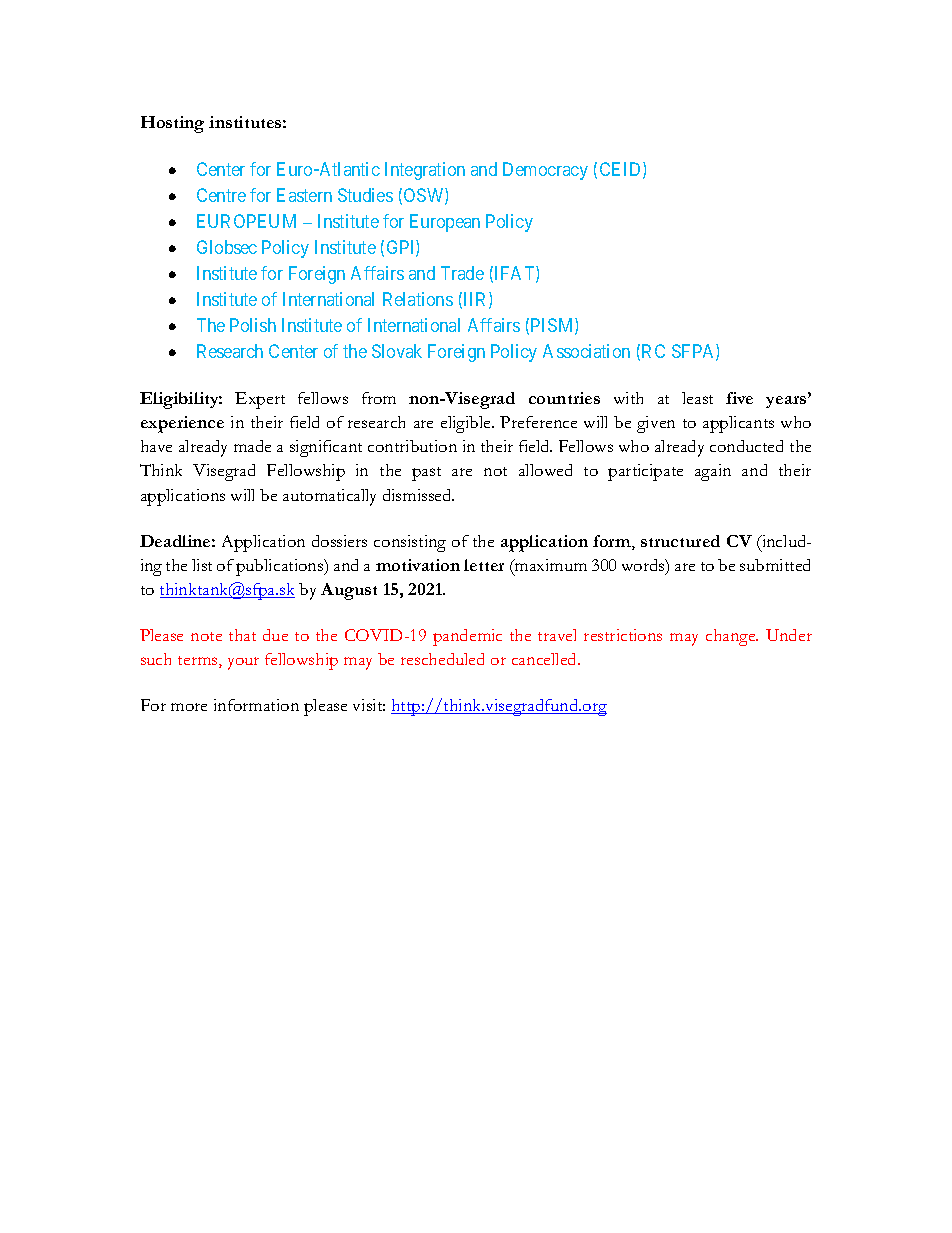 The width and height of the screenshot is (952, 1233). Describe the element at coordinates (586, 351) in the screenshot. I see `Association` at that location.
